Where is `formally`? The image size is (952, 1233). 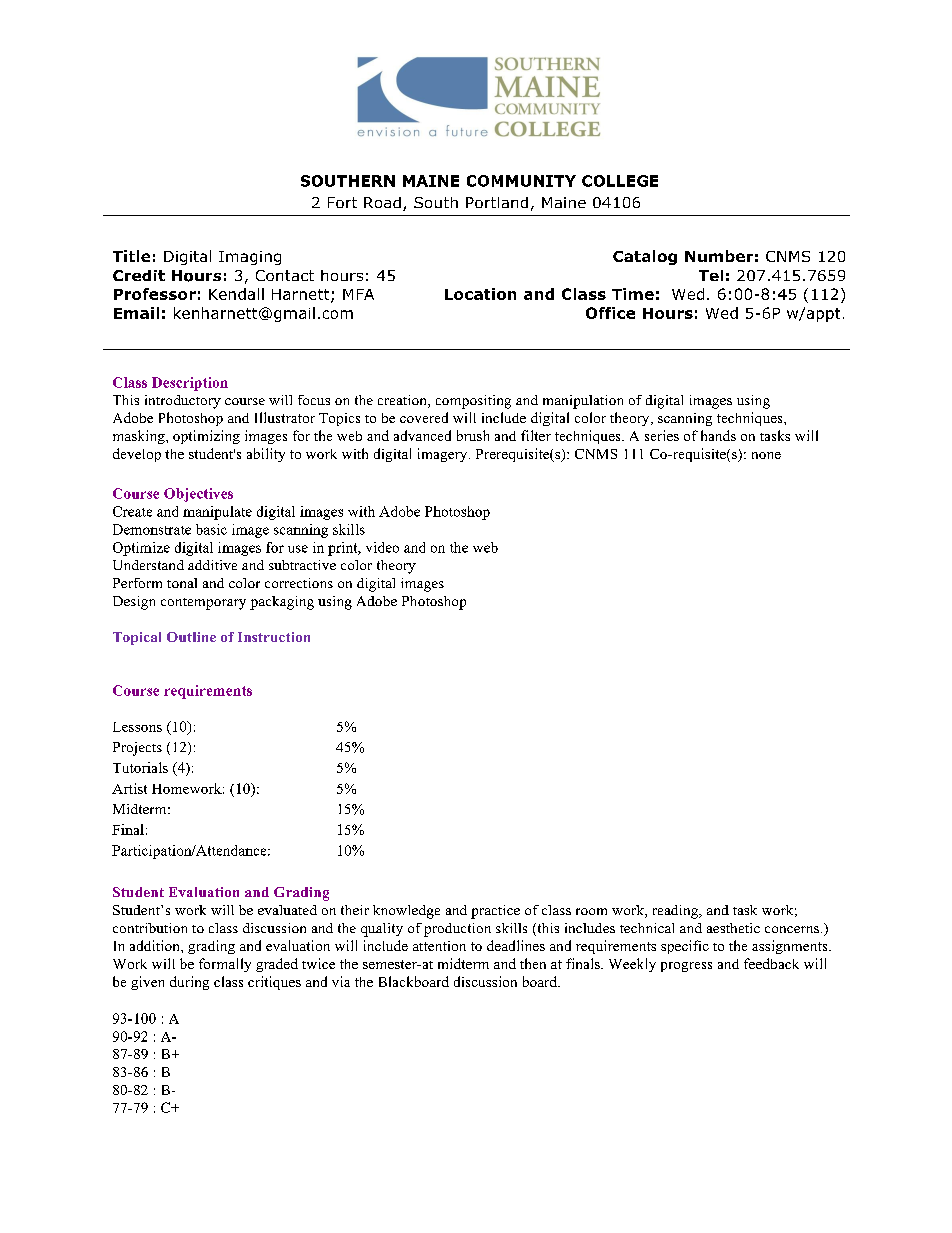 formally is located at coordinates (225, 965).
